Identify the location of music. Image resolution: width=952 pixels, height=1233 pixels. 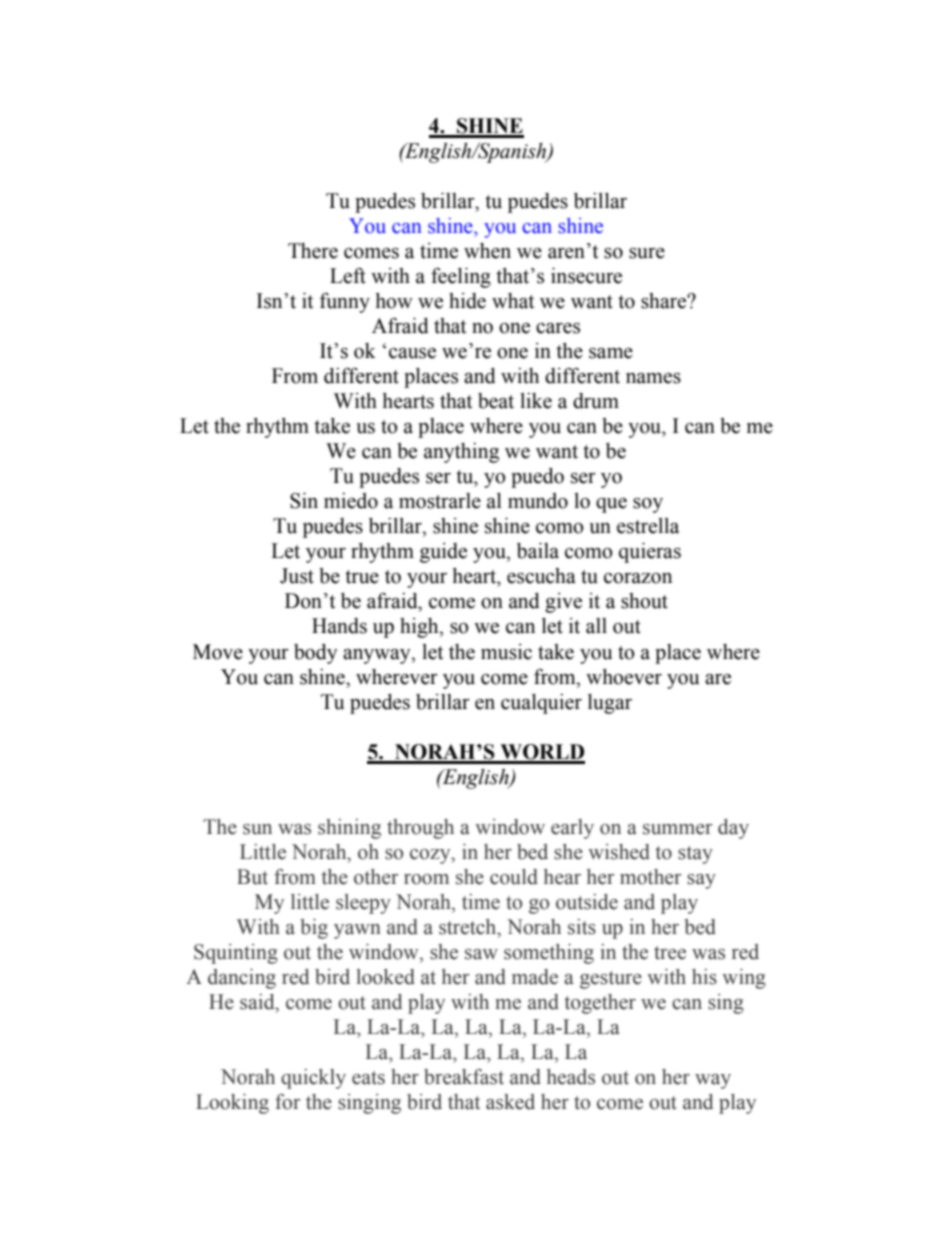
(506, 652).
